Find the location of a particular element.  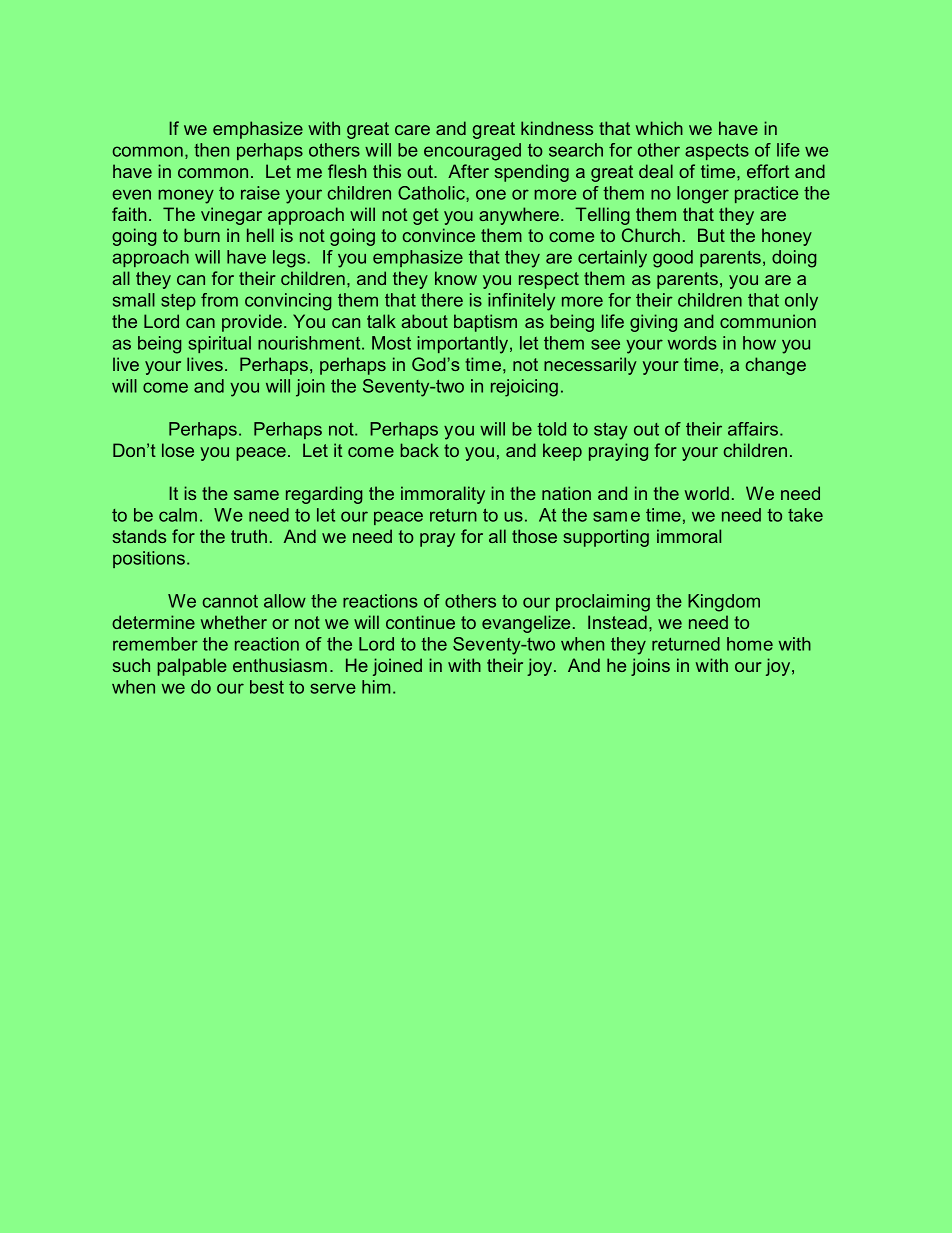

calm is located at coordinates (178, 515).
